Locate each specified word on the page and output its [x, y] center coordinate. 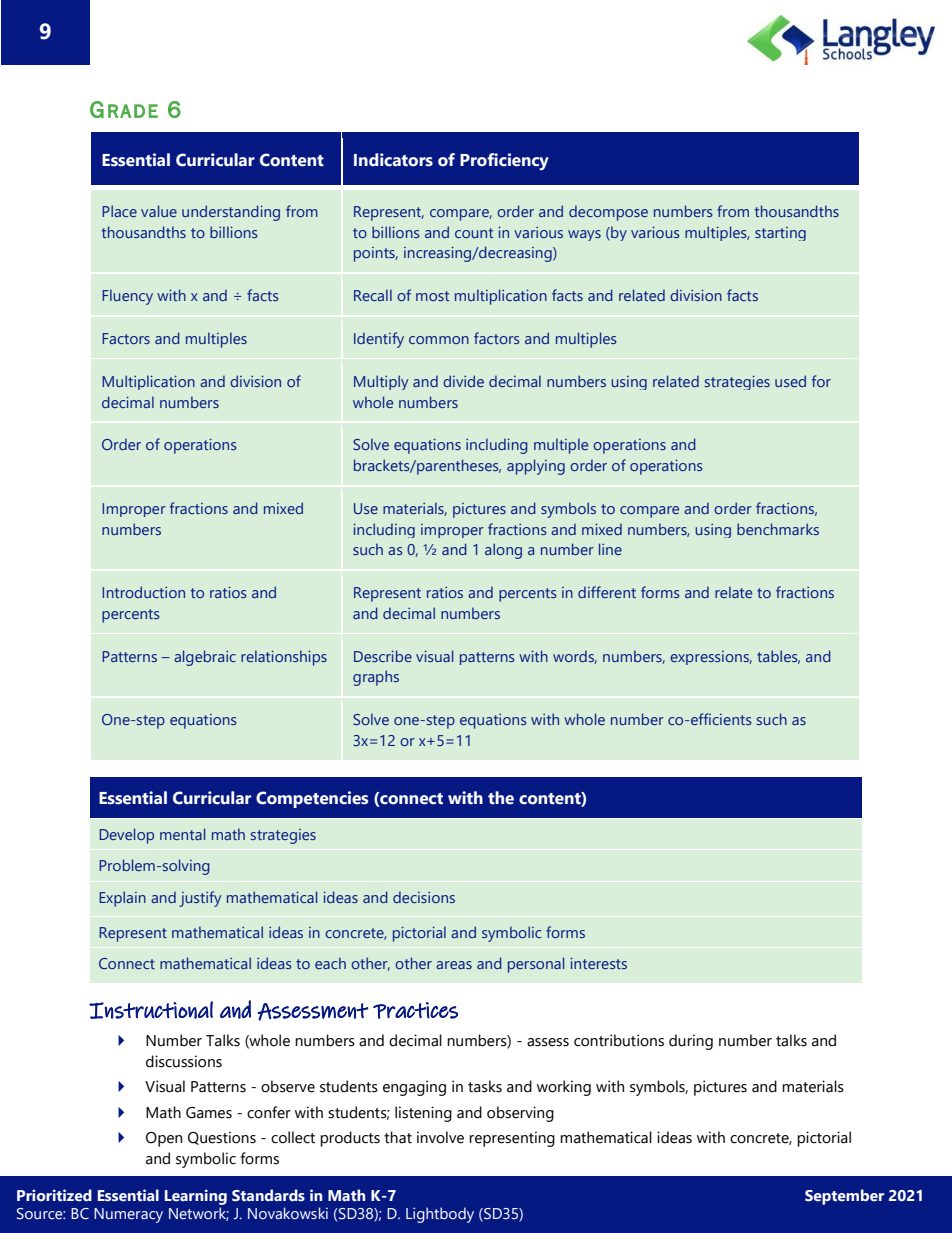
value [159, 211]
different [607, 592]
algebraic [205, 658]
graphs [376, 678]
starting [780, 234]
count [474, 233]
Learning [196, 1197]
